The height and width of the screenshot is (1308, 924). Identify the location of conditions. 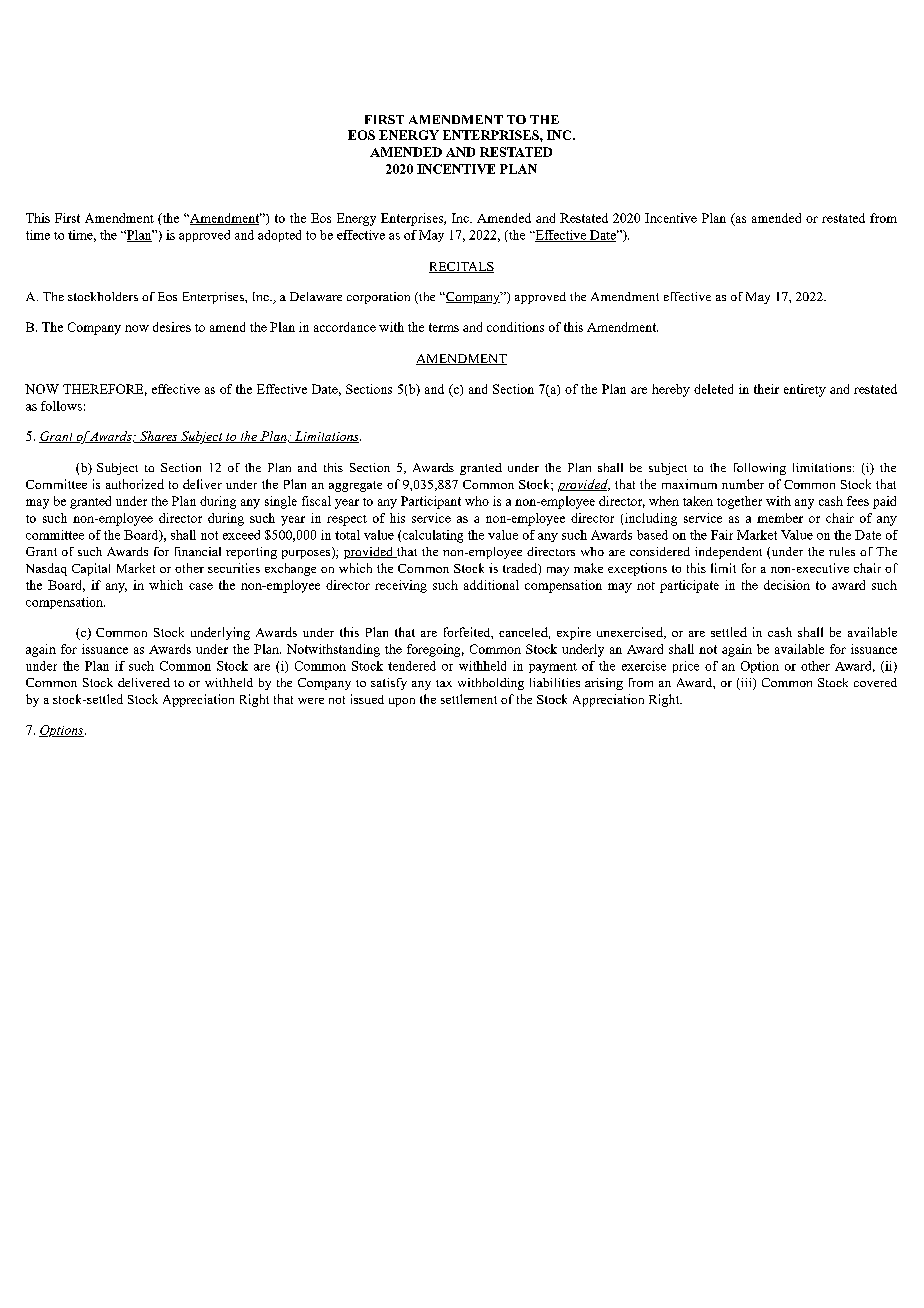
(515, 327).
